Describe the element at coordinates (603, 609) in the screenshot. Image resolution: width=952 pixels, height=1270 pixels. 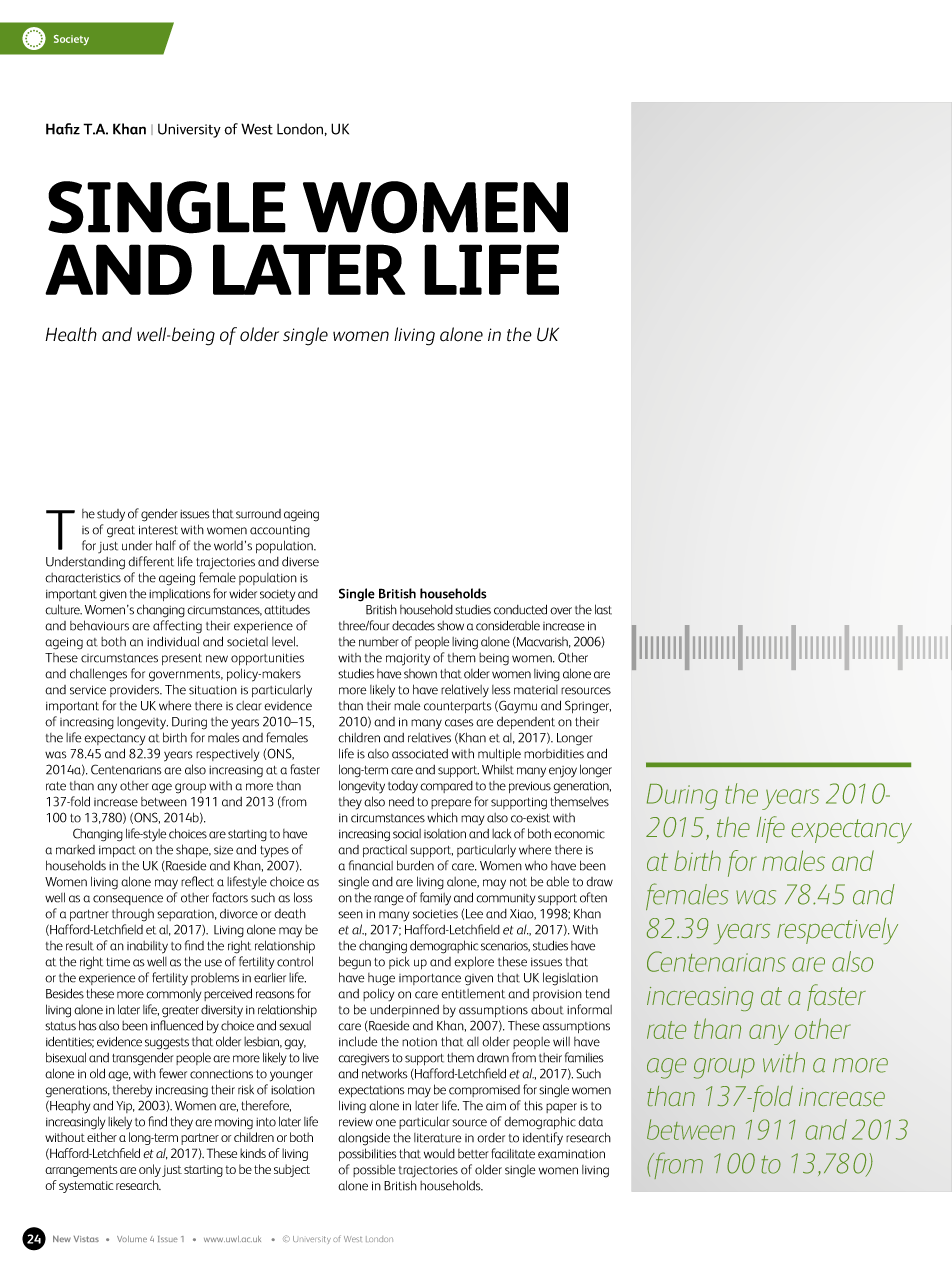
I see `last` at that location.
